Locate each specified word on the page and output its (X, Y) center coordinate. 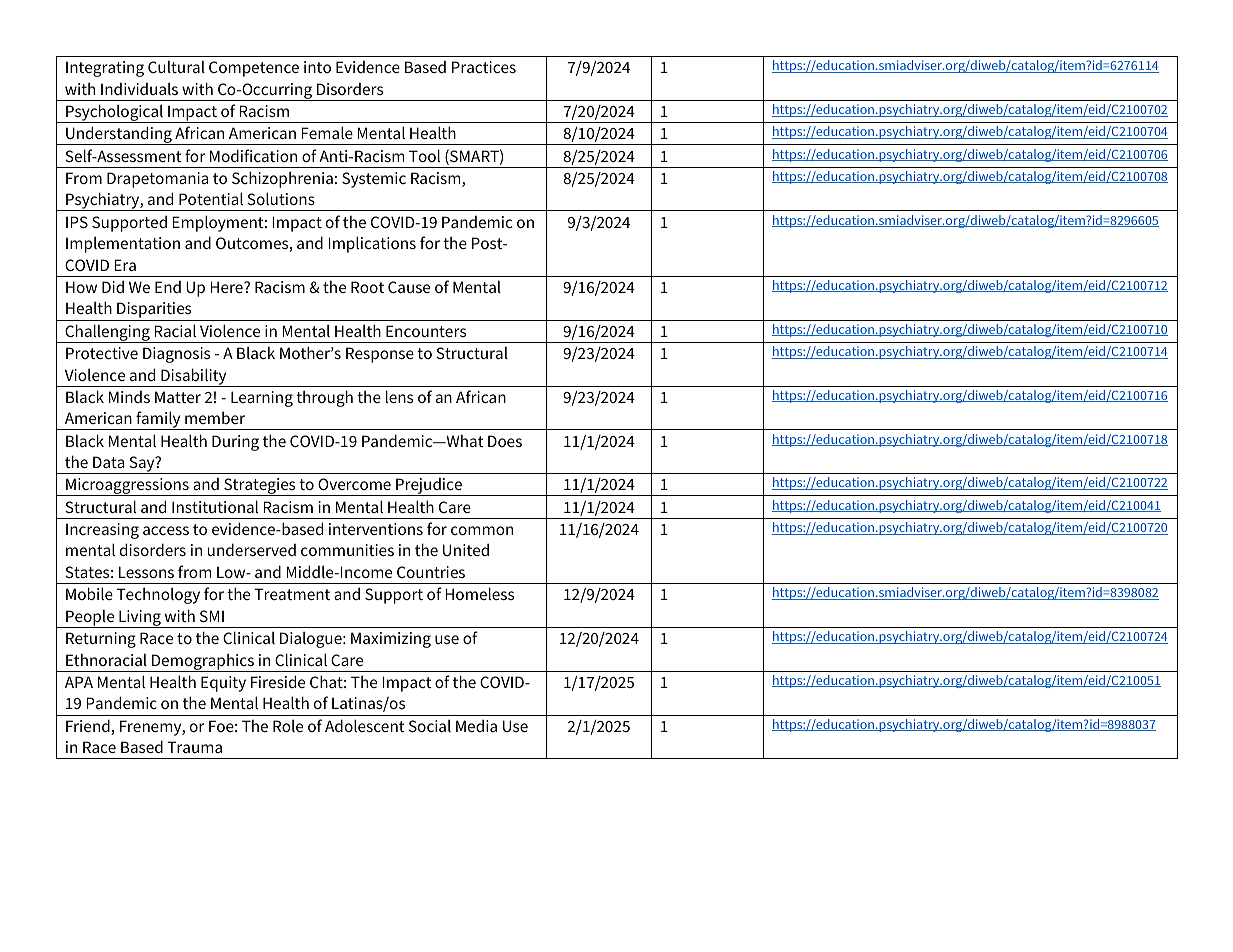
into (317, 67)
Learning (262, 399)
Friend (89, 727)
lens (399, 396)
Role (288, 726)
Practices (484, 67)
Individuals (139, 89)
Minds (129, 397)
